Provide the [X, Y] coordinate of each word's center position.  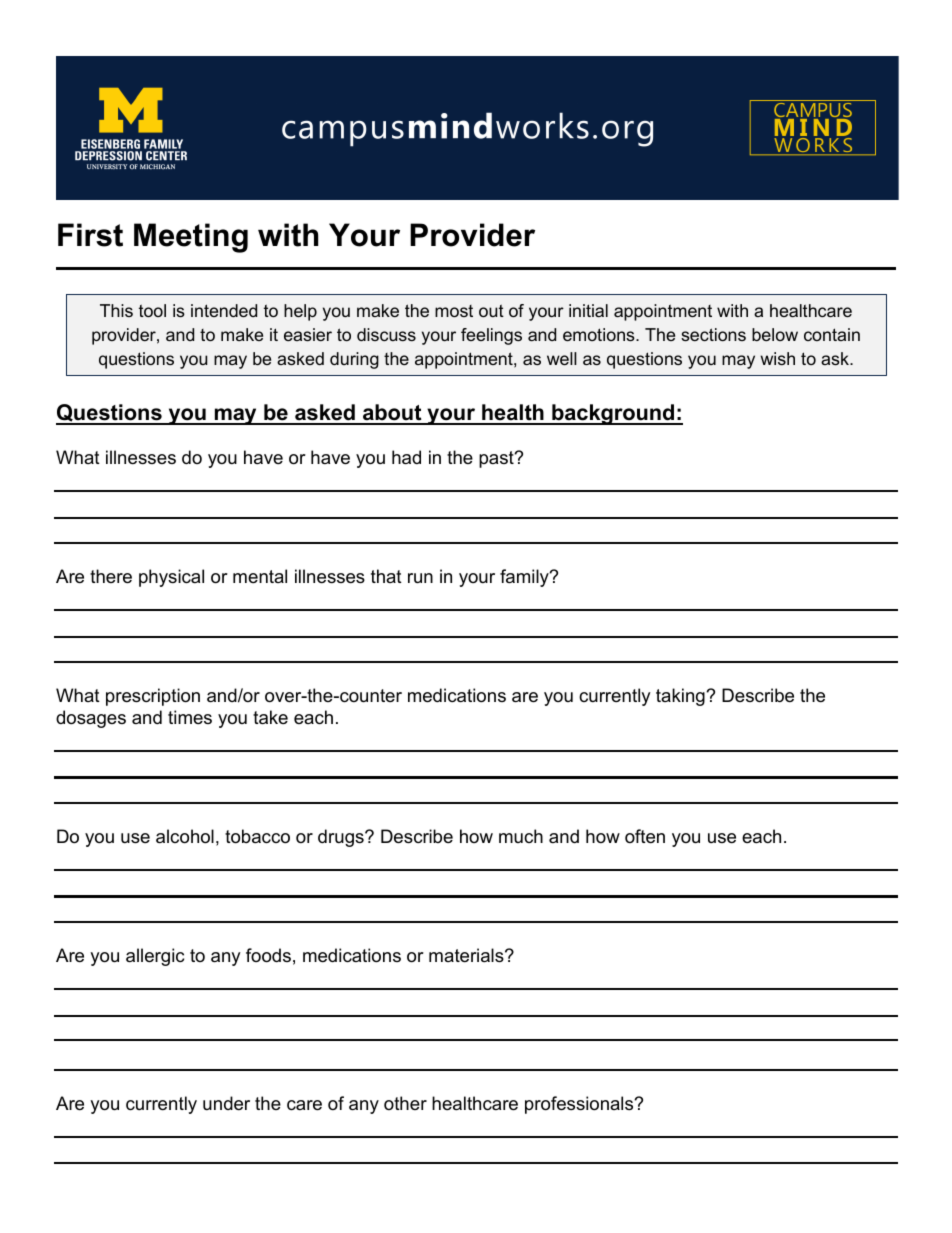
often [645, 836]
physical [171, 578]
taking [681, 697]
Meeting [191, 238]
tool [152, 310]
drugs [342, 838]
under [226, 1103]
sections [713, 334]
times [190, 717]
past [497, 459]
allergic [155, 957]
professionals [580, 1105]
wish [777, 358]
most [454, 311]
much [521, 836]
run [420, 578]
